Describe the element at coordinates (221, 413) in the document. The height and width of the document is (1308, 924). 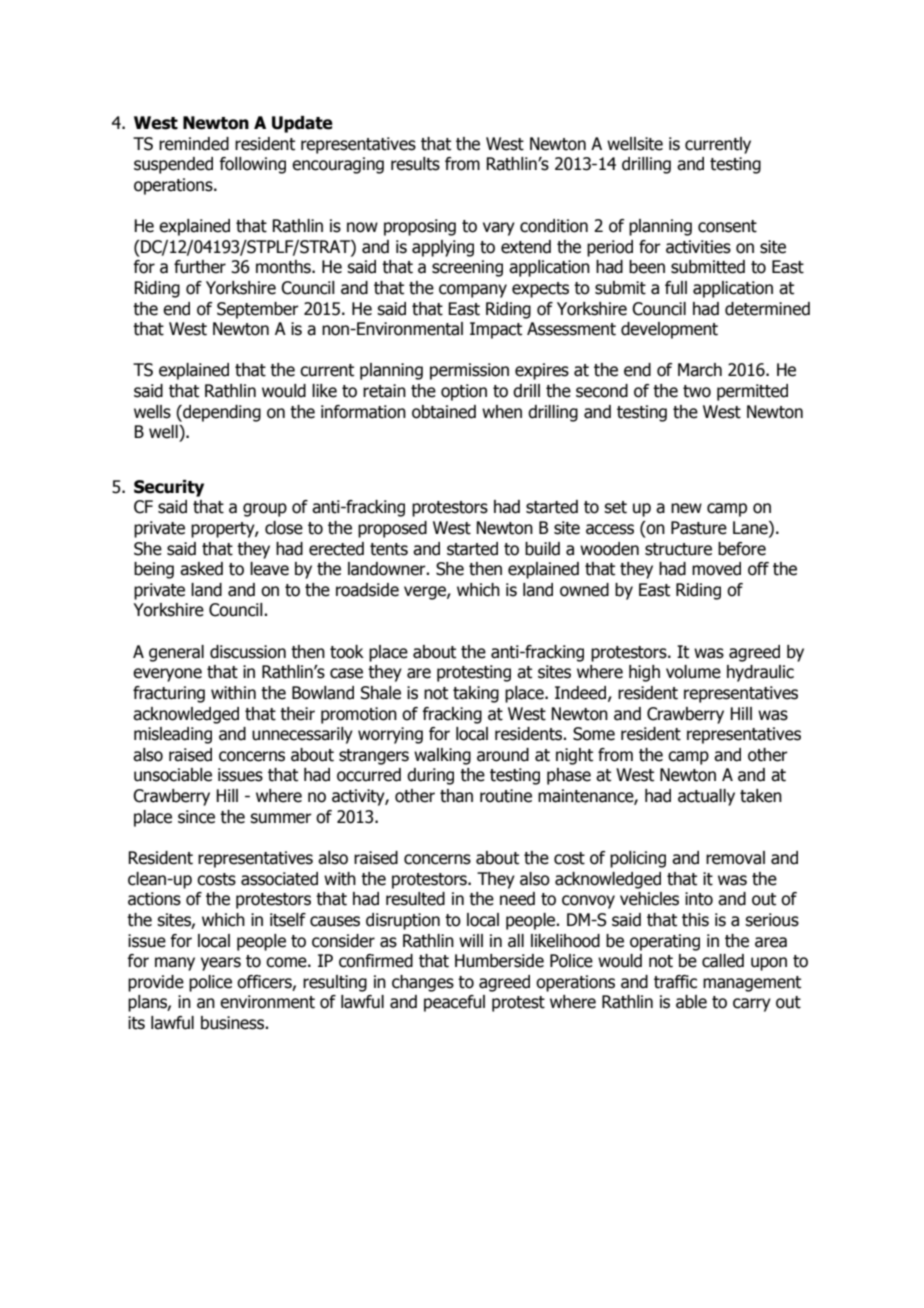
I see `depending` at that location.
